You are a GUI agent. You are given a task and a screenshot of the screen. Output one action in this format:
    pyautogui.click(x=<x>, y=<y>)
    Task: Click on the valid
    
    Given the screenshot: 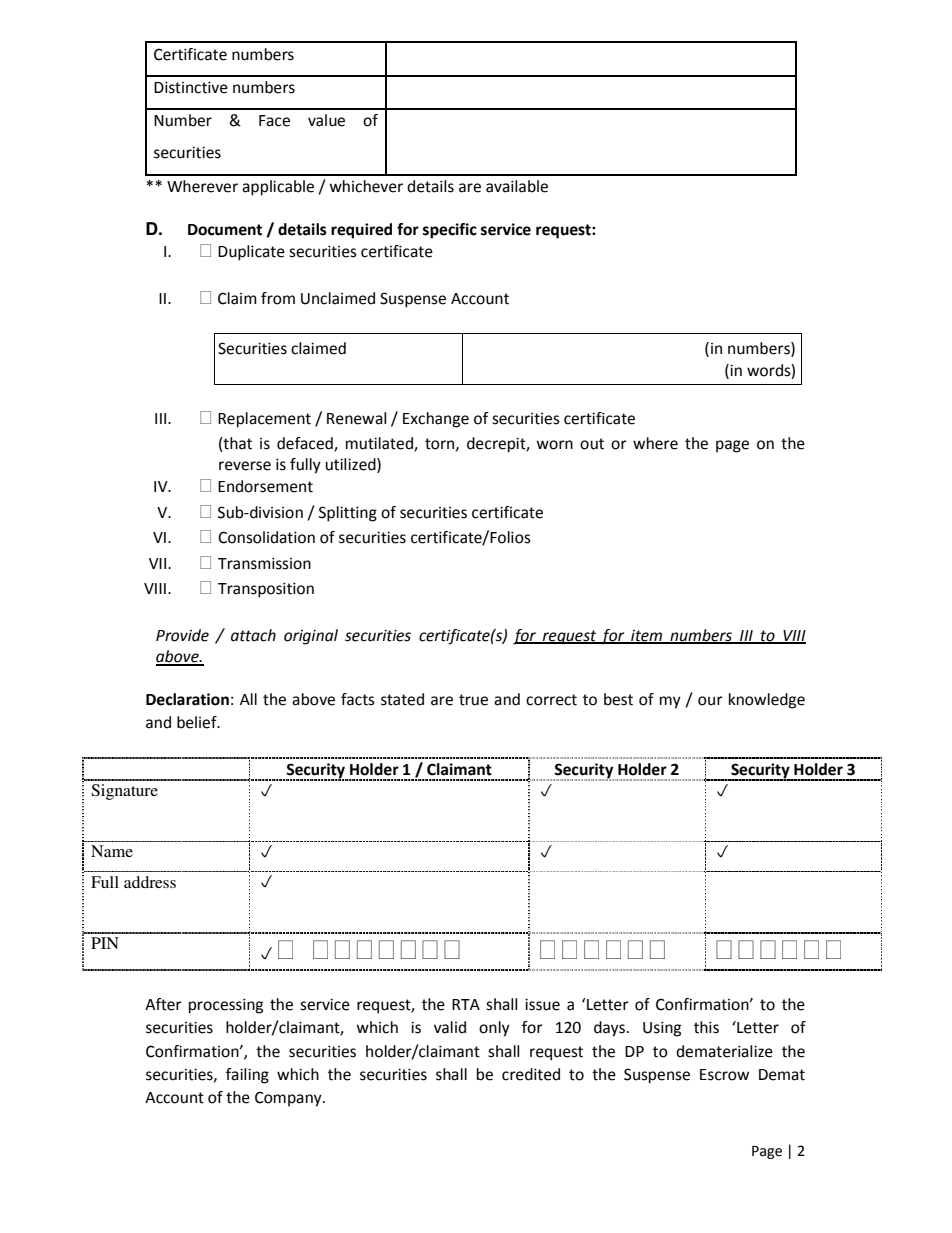 What is the action you would take?
    pyautogui.click(x=450, y=1027)
